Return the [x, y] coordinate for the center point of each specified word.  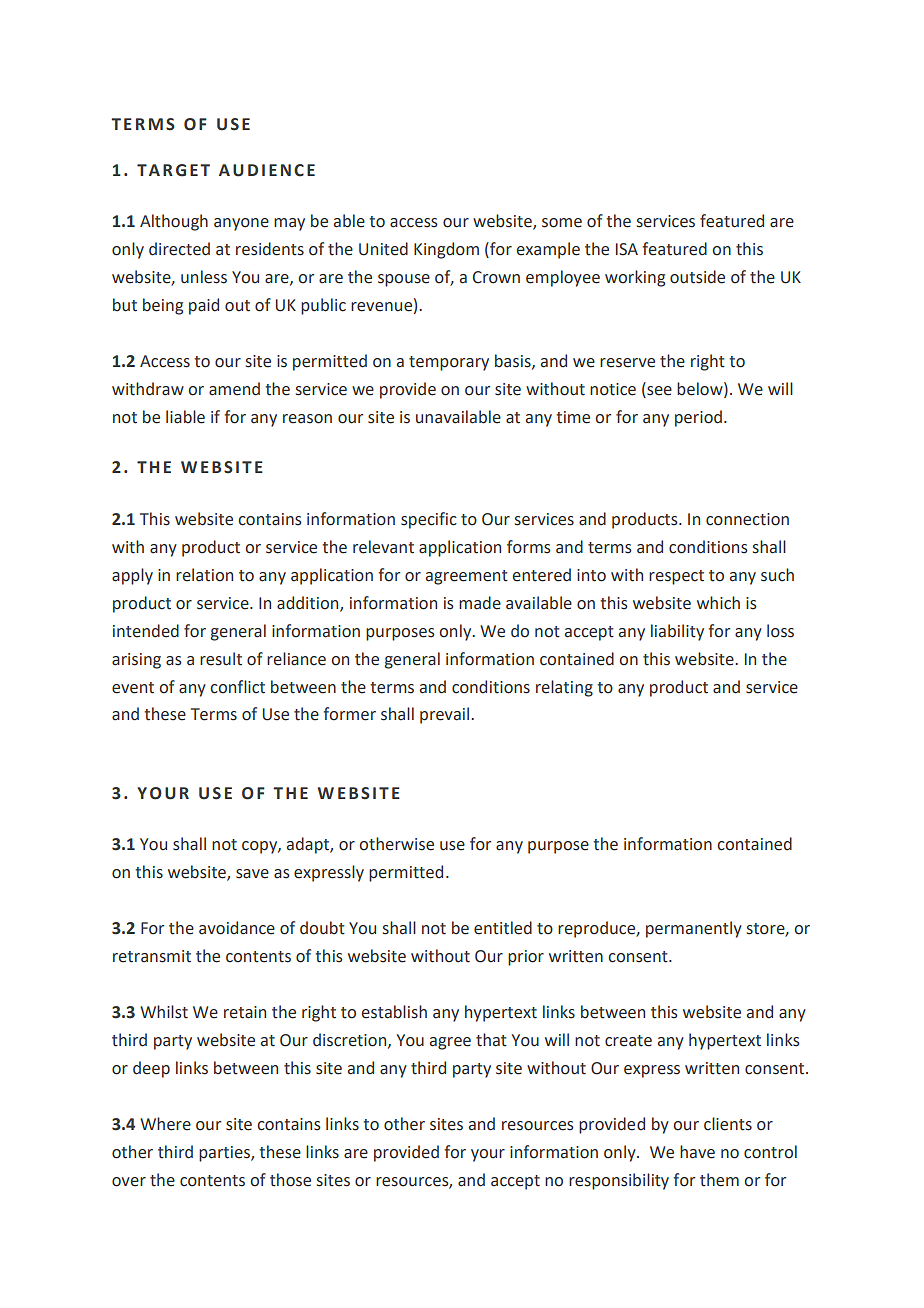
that [491, 1040]
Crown [496, 277]
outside [697, 277]
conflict [237, 687]
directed [179, 249]
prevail [446, 715]
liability [677, 632]
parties [225, 1154]
